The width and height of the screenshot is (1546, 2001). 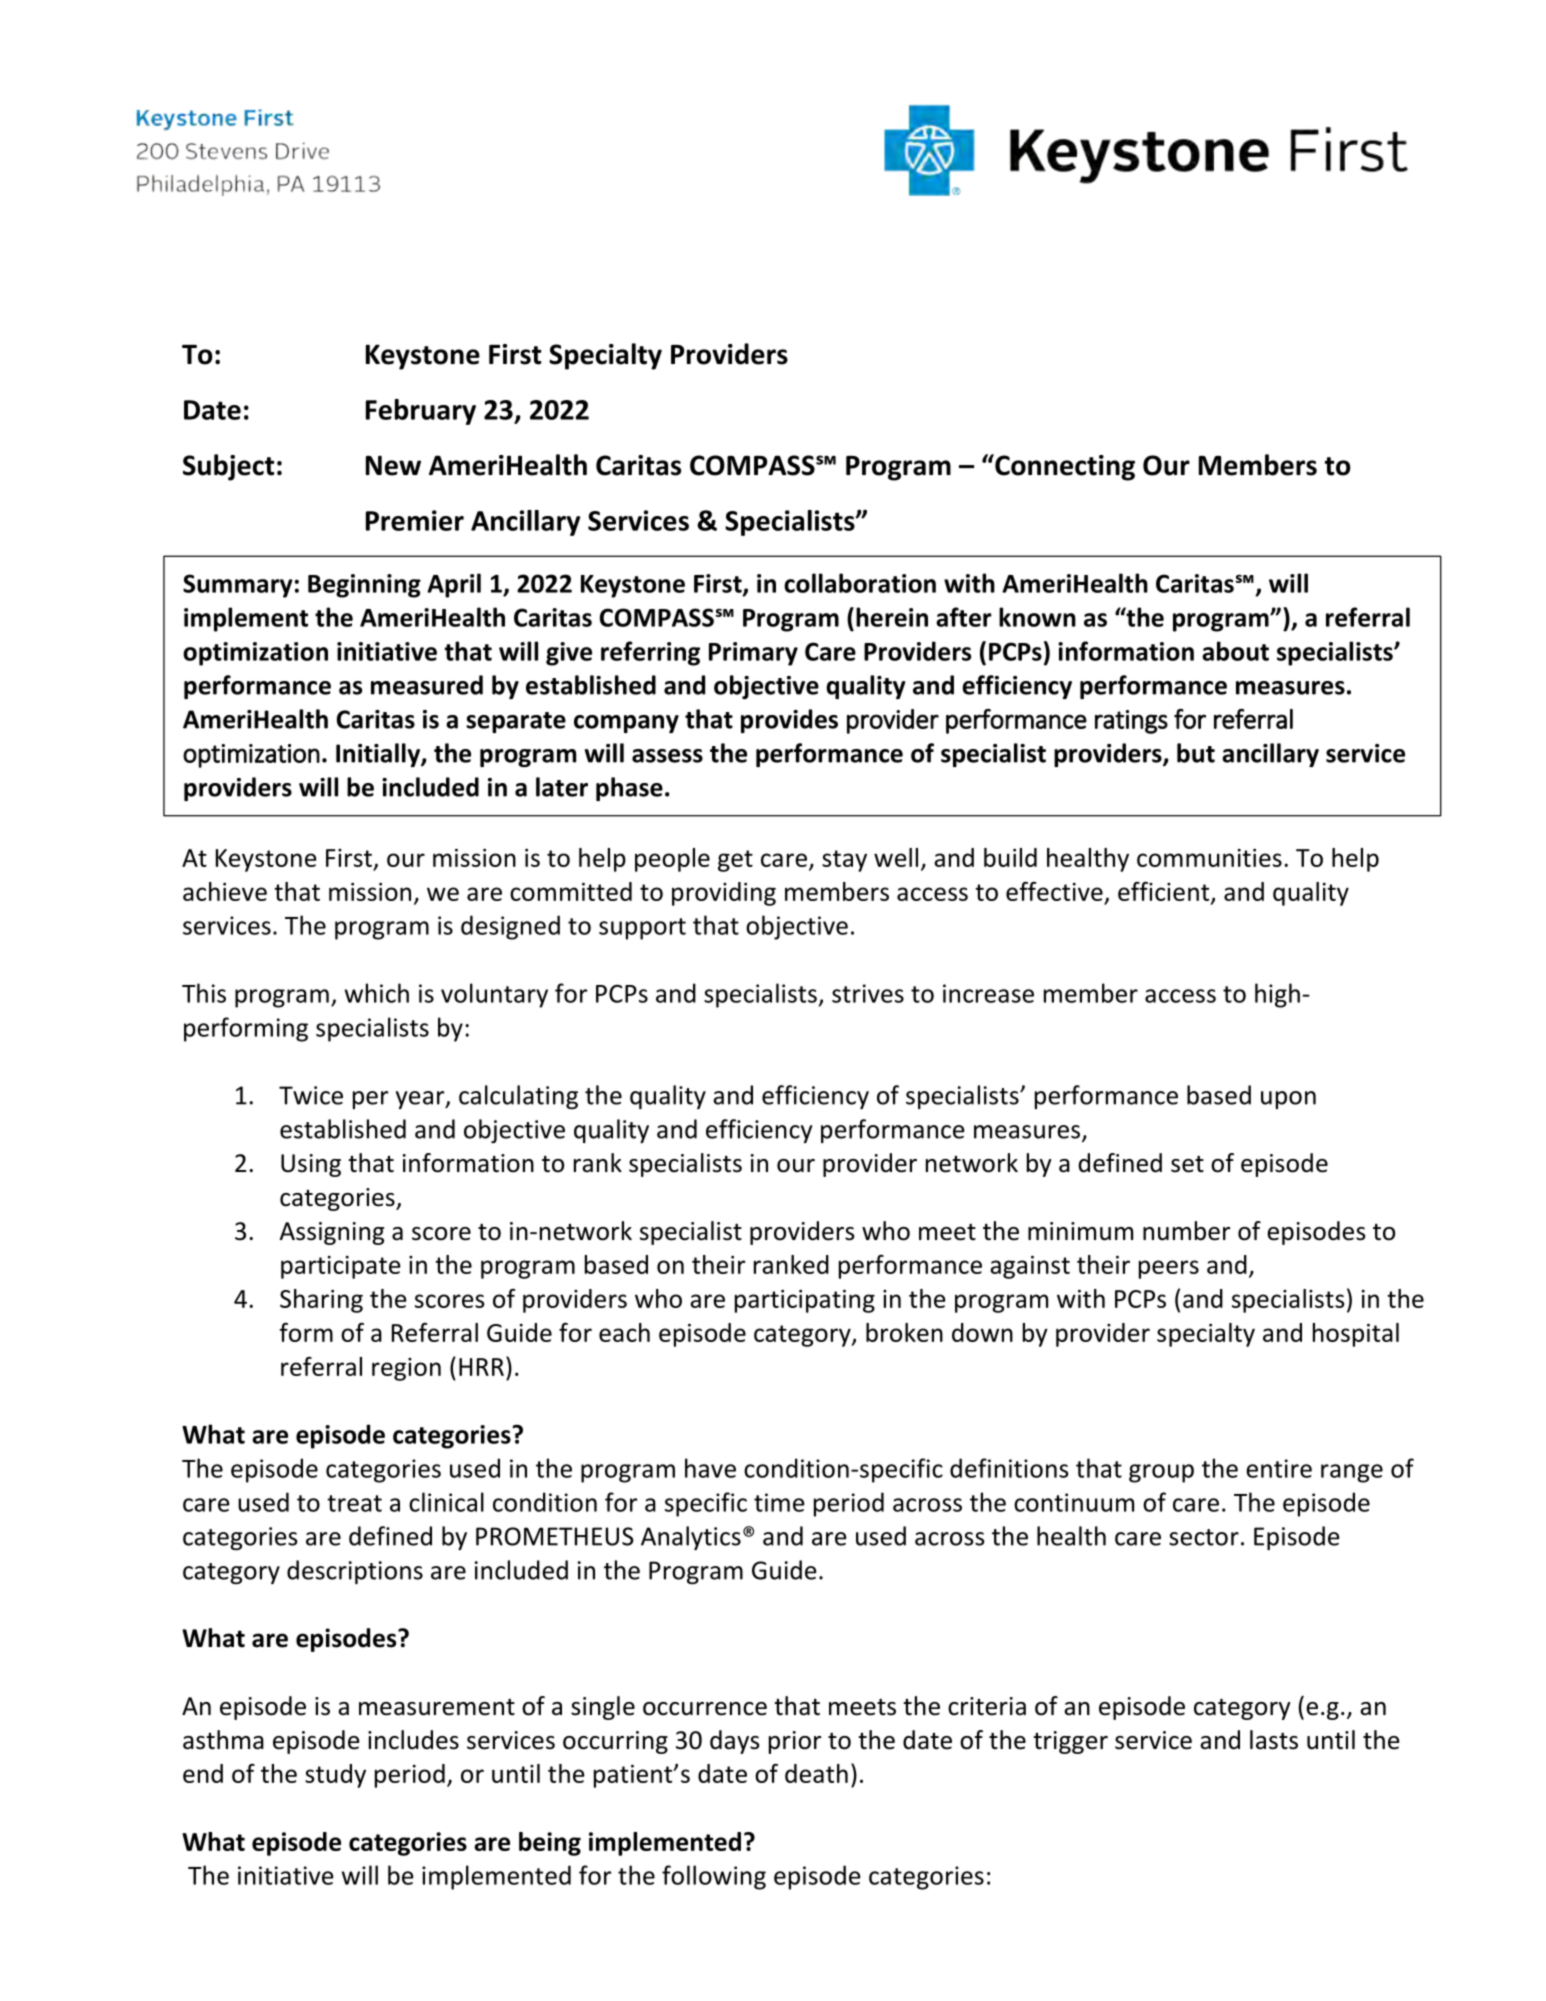 What do you see at coordinates (735, 861) in the screenshot?
I see `get` at bounding box center [735, 861].
